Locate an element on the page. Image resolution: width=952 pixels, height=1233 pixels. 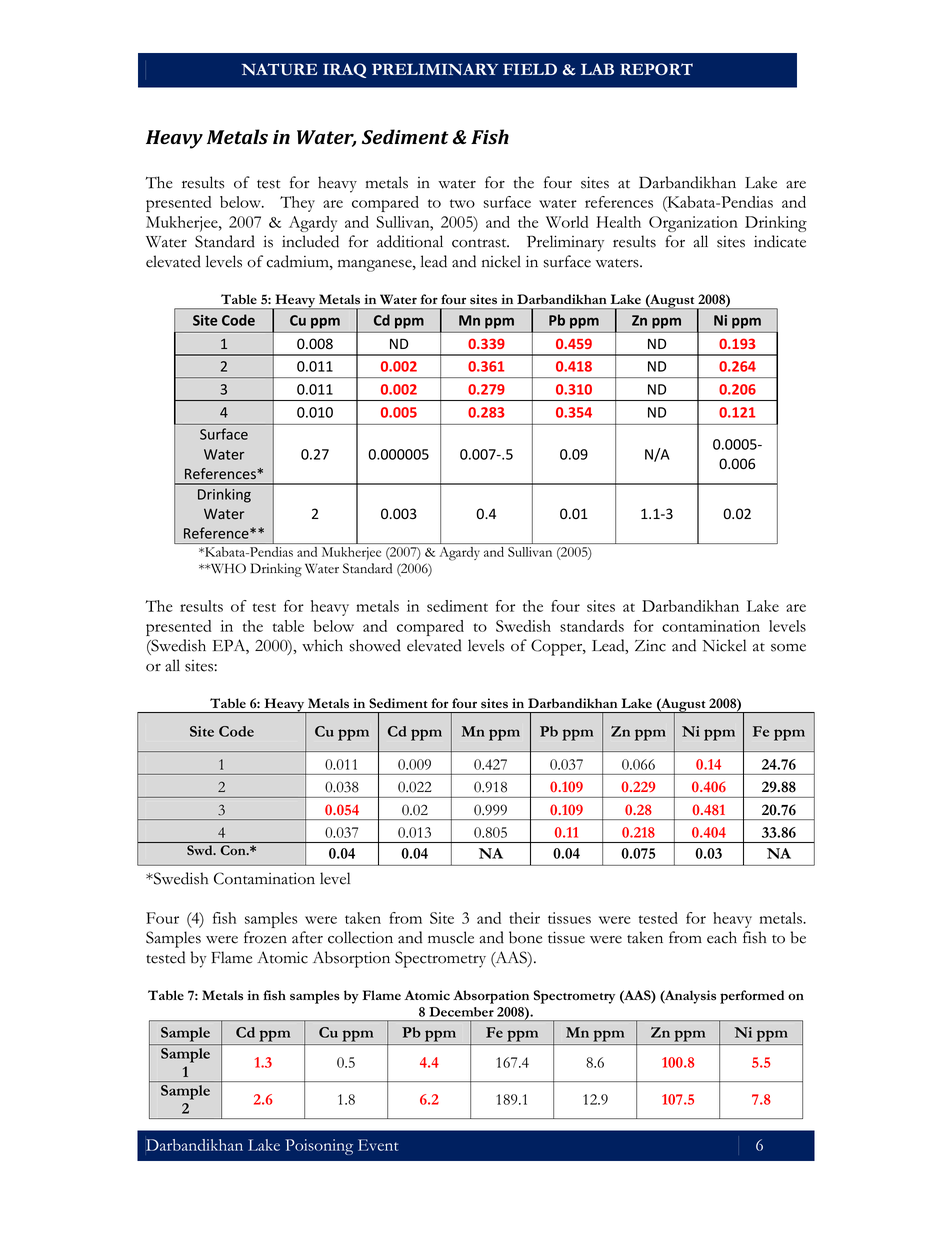
included is located at coordinates (310, 241).
